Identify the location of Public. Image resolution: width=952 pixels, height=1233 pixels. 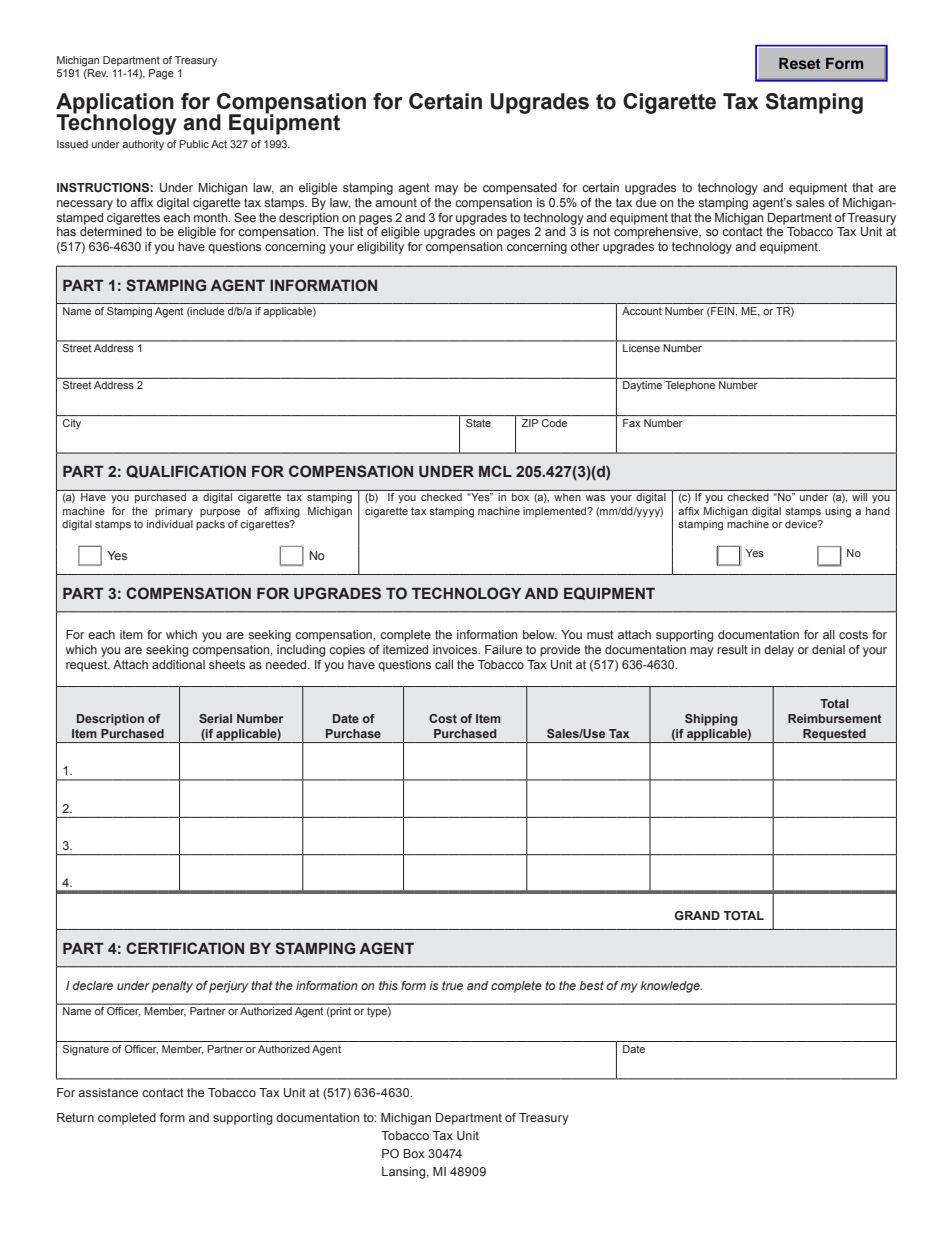
(194, 144).
